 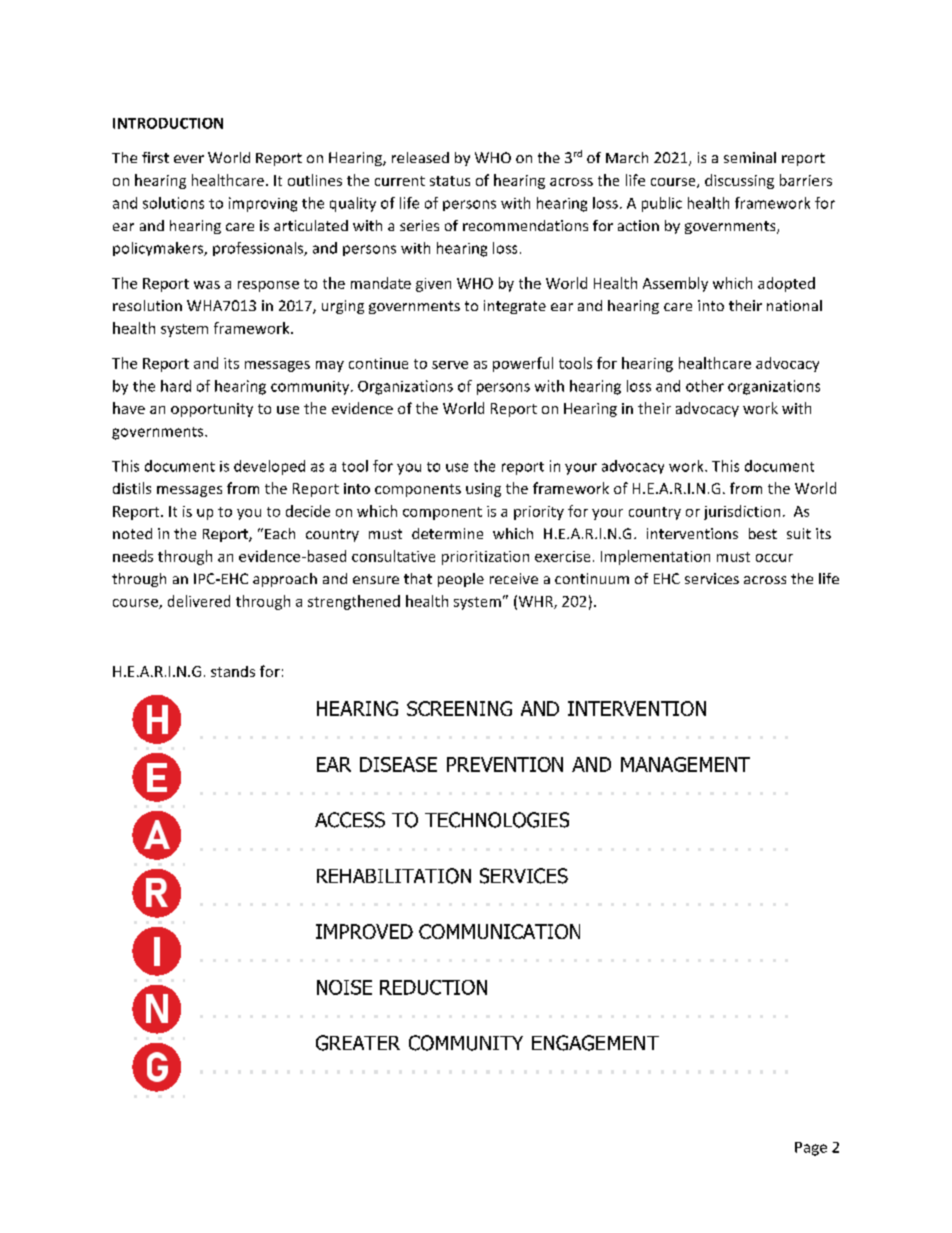 What do you see at coordinates (450, 181) in the screenshot?
I see `status` at bounding box center [450, 181].
